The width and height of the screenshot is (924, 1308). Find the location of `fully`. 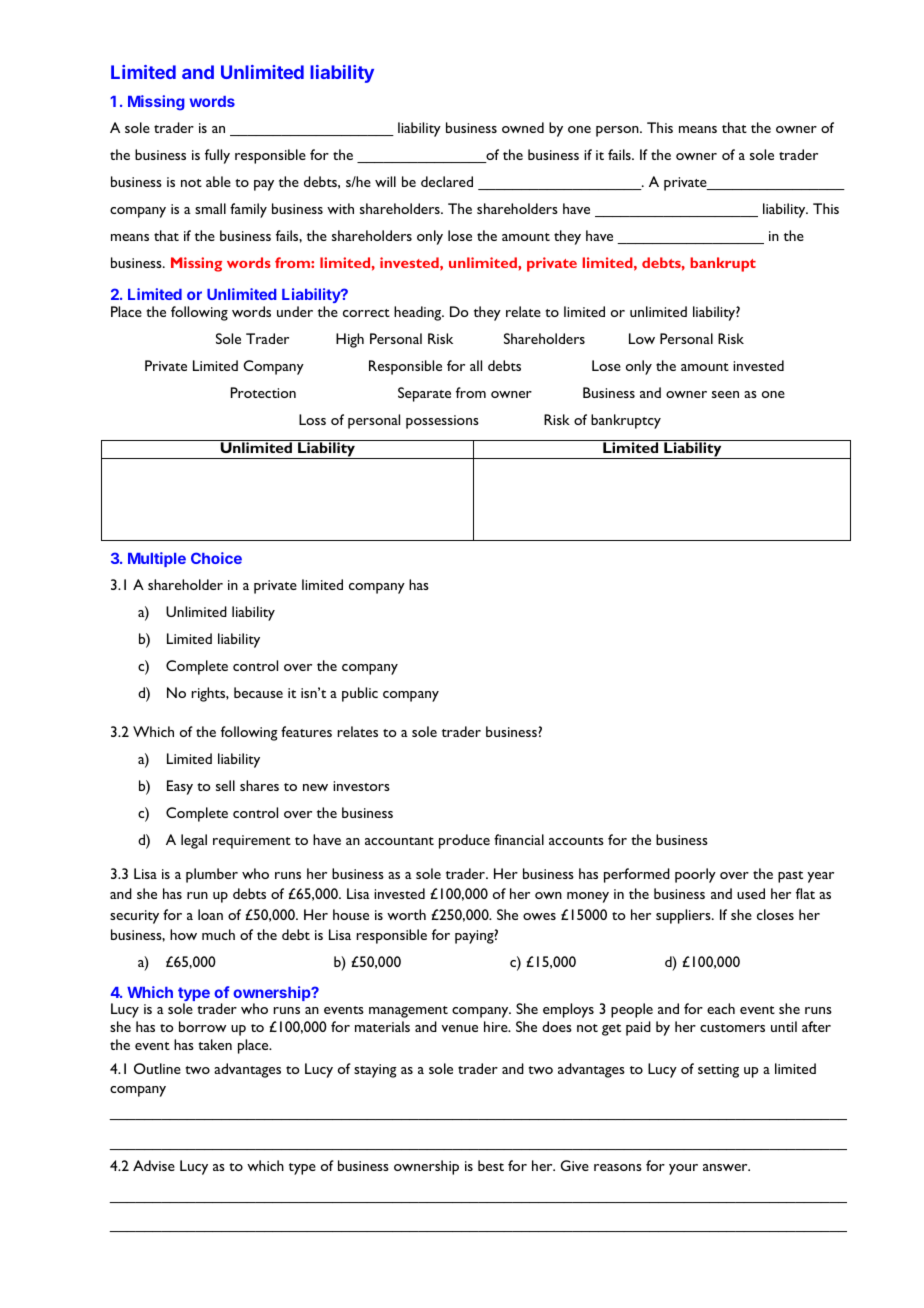

fully is located at coordinates (217, 156).
